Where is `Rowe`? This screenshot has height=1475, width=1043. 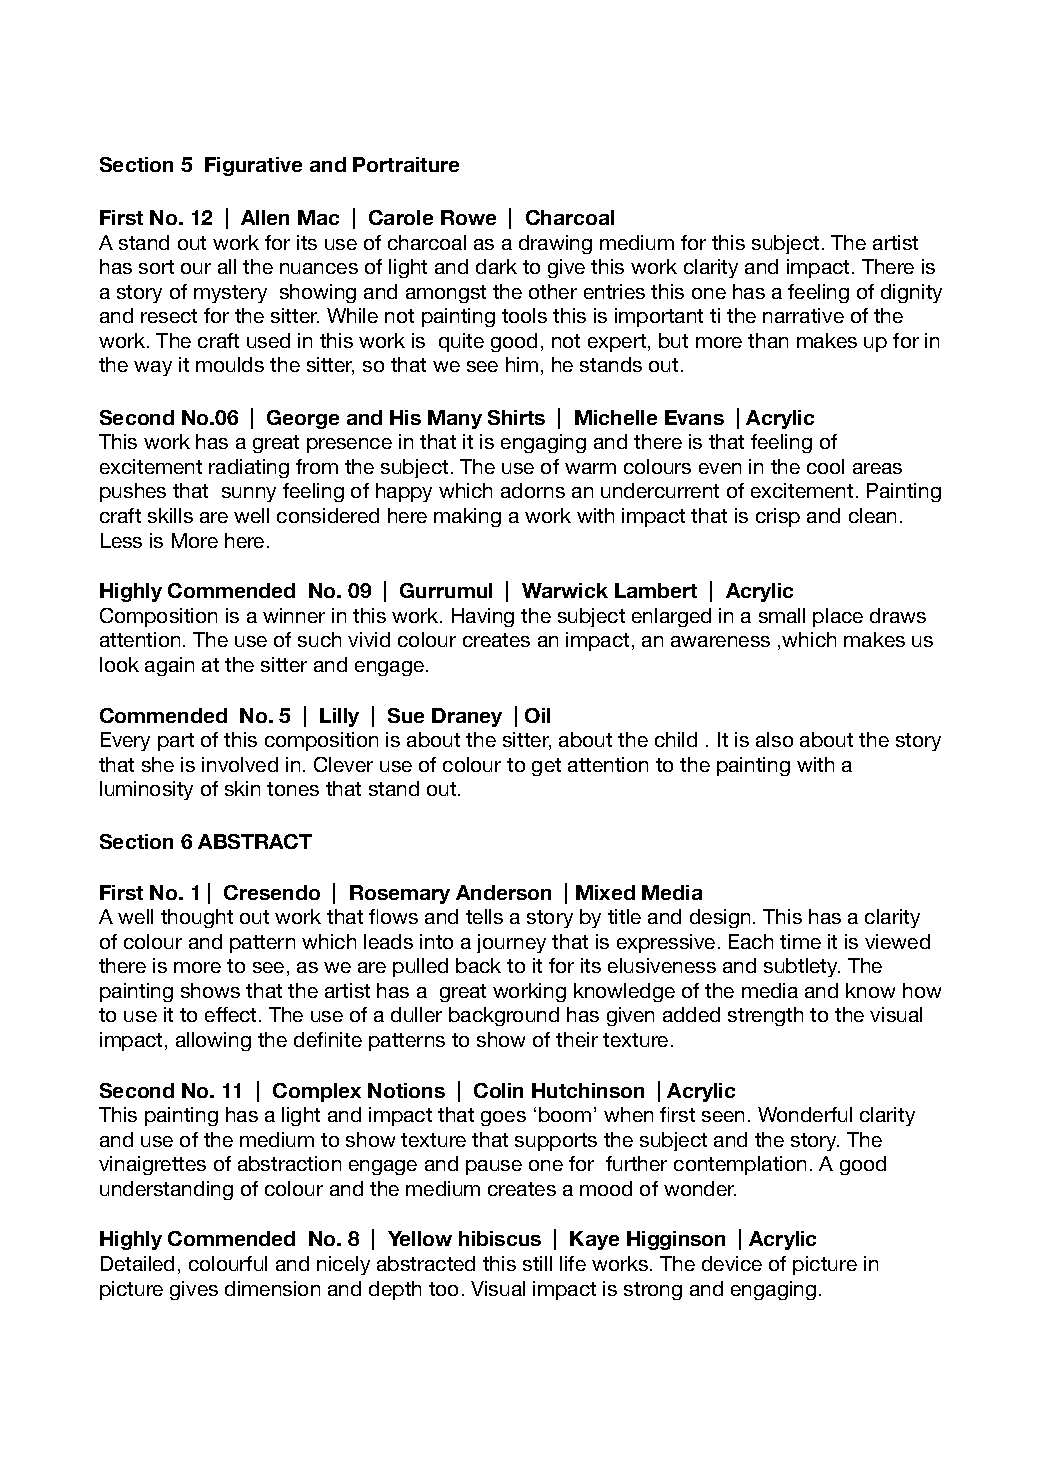
Rowe is located at coordinates (468, 217).
